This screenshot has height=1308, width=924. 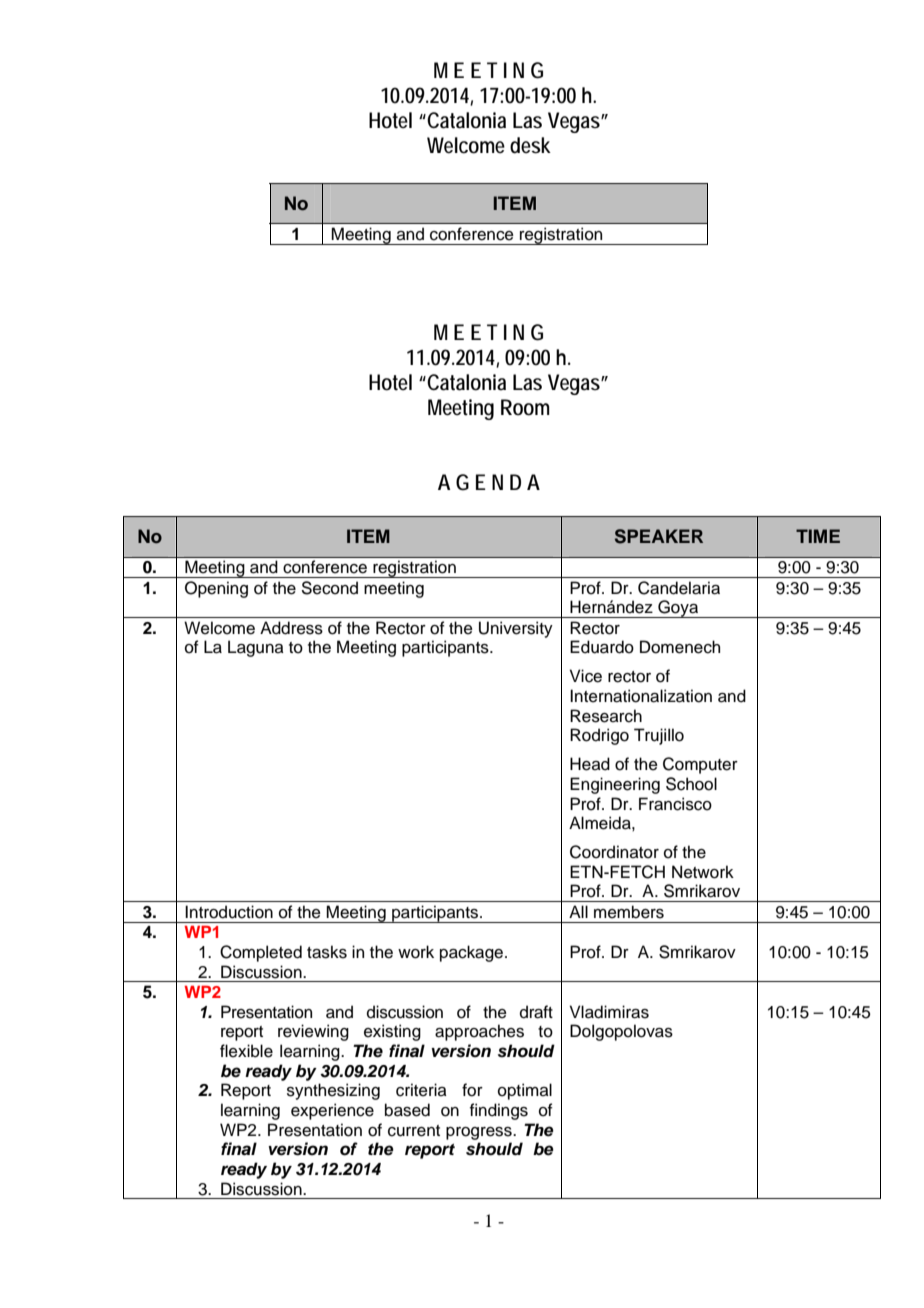 What do you see at coordinates (330, 588) in the screenshot?
I see `Second` at bounding box center [330, 588].
